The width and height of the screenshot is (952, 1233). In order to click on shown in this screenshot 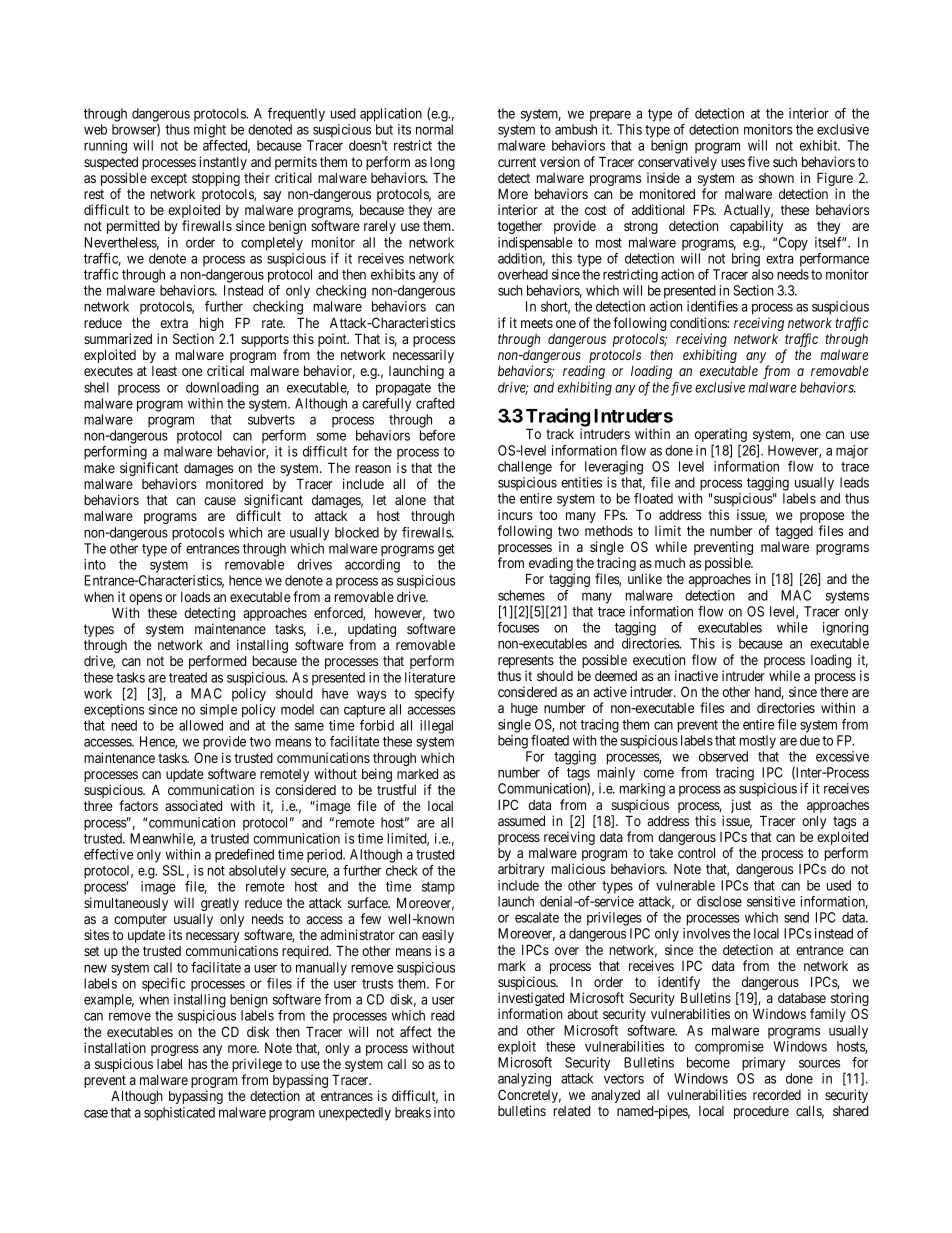, I will do `click(776, 178)`.
